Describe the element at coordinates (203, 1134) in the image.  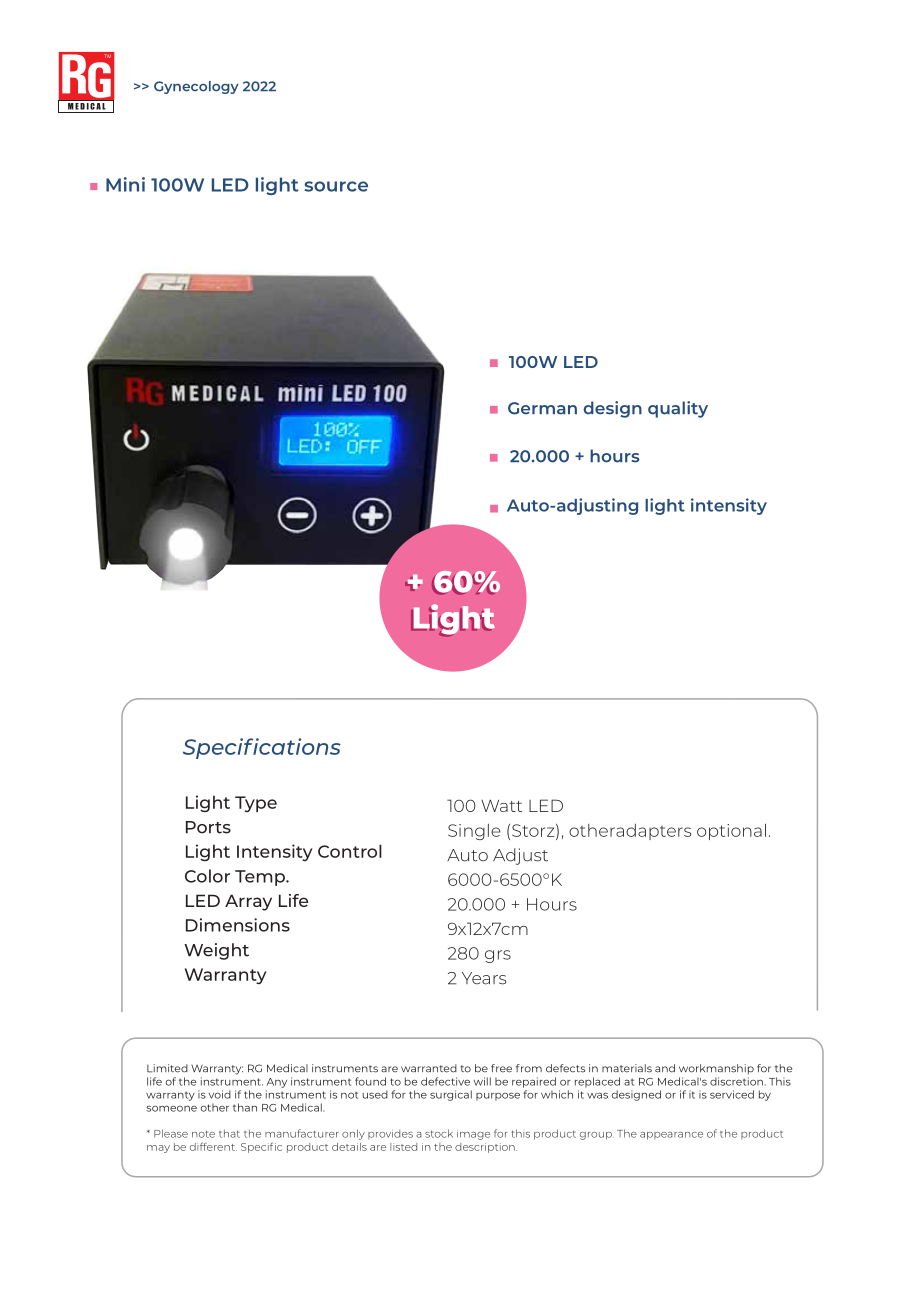
I see `note` at that location.
